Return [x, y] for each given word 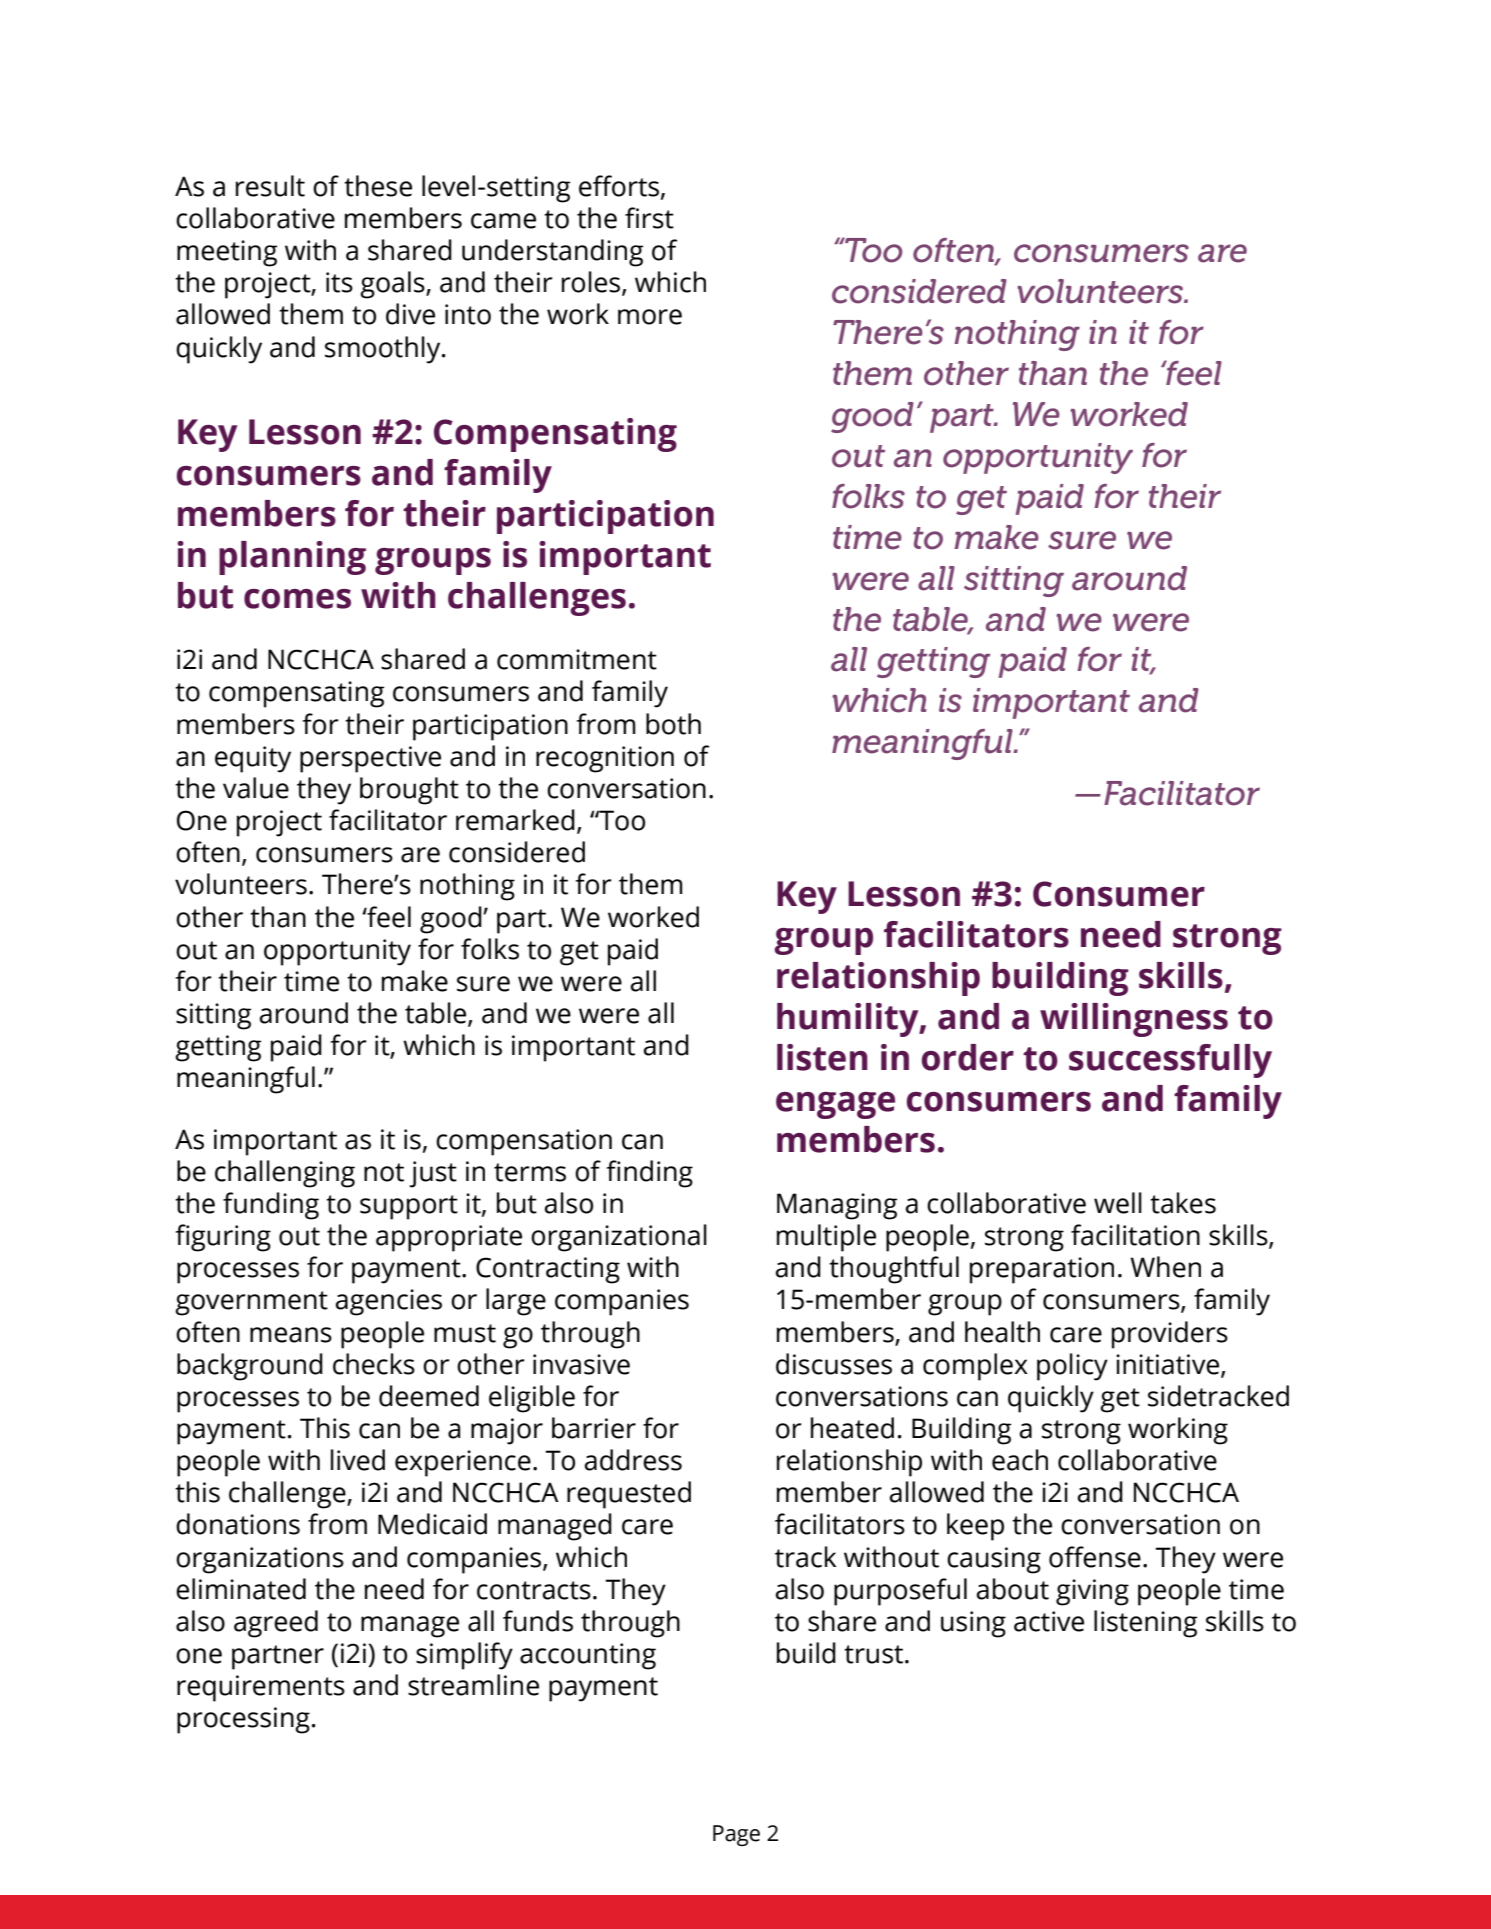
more [650, 317]
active [1049, 1621]
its [339, 282]
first [649, 218]
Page [736, 1835]
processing [243, 1720]
